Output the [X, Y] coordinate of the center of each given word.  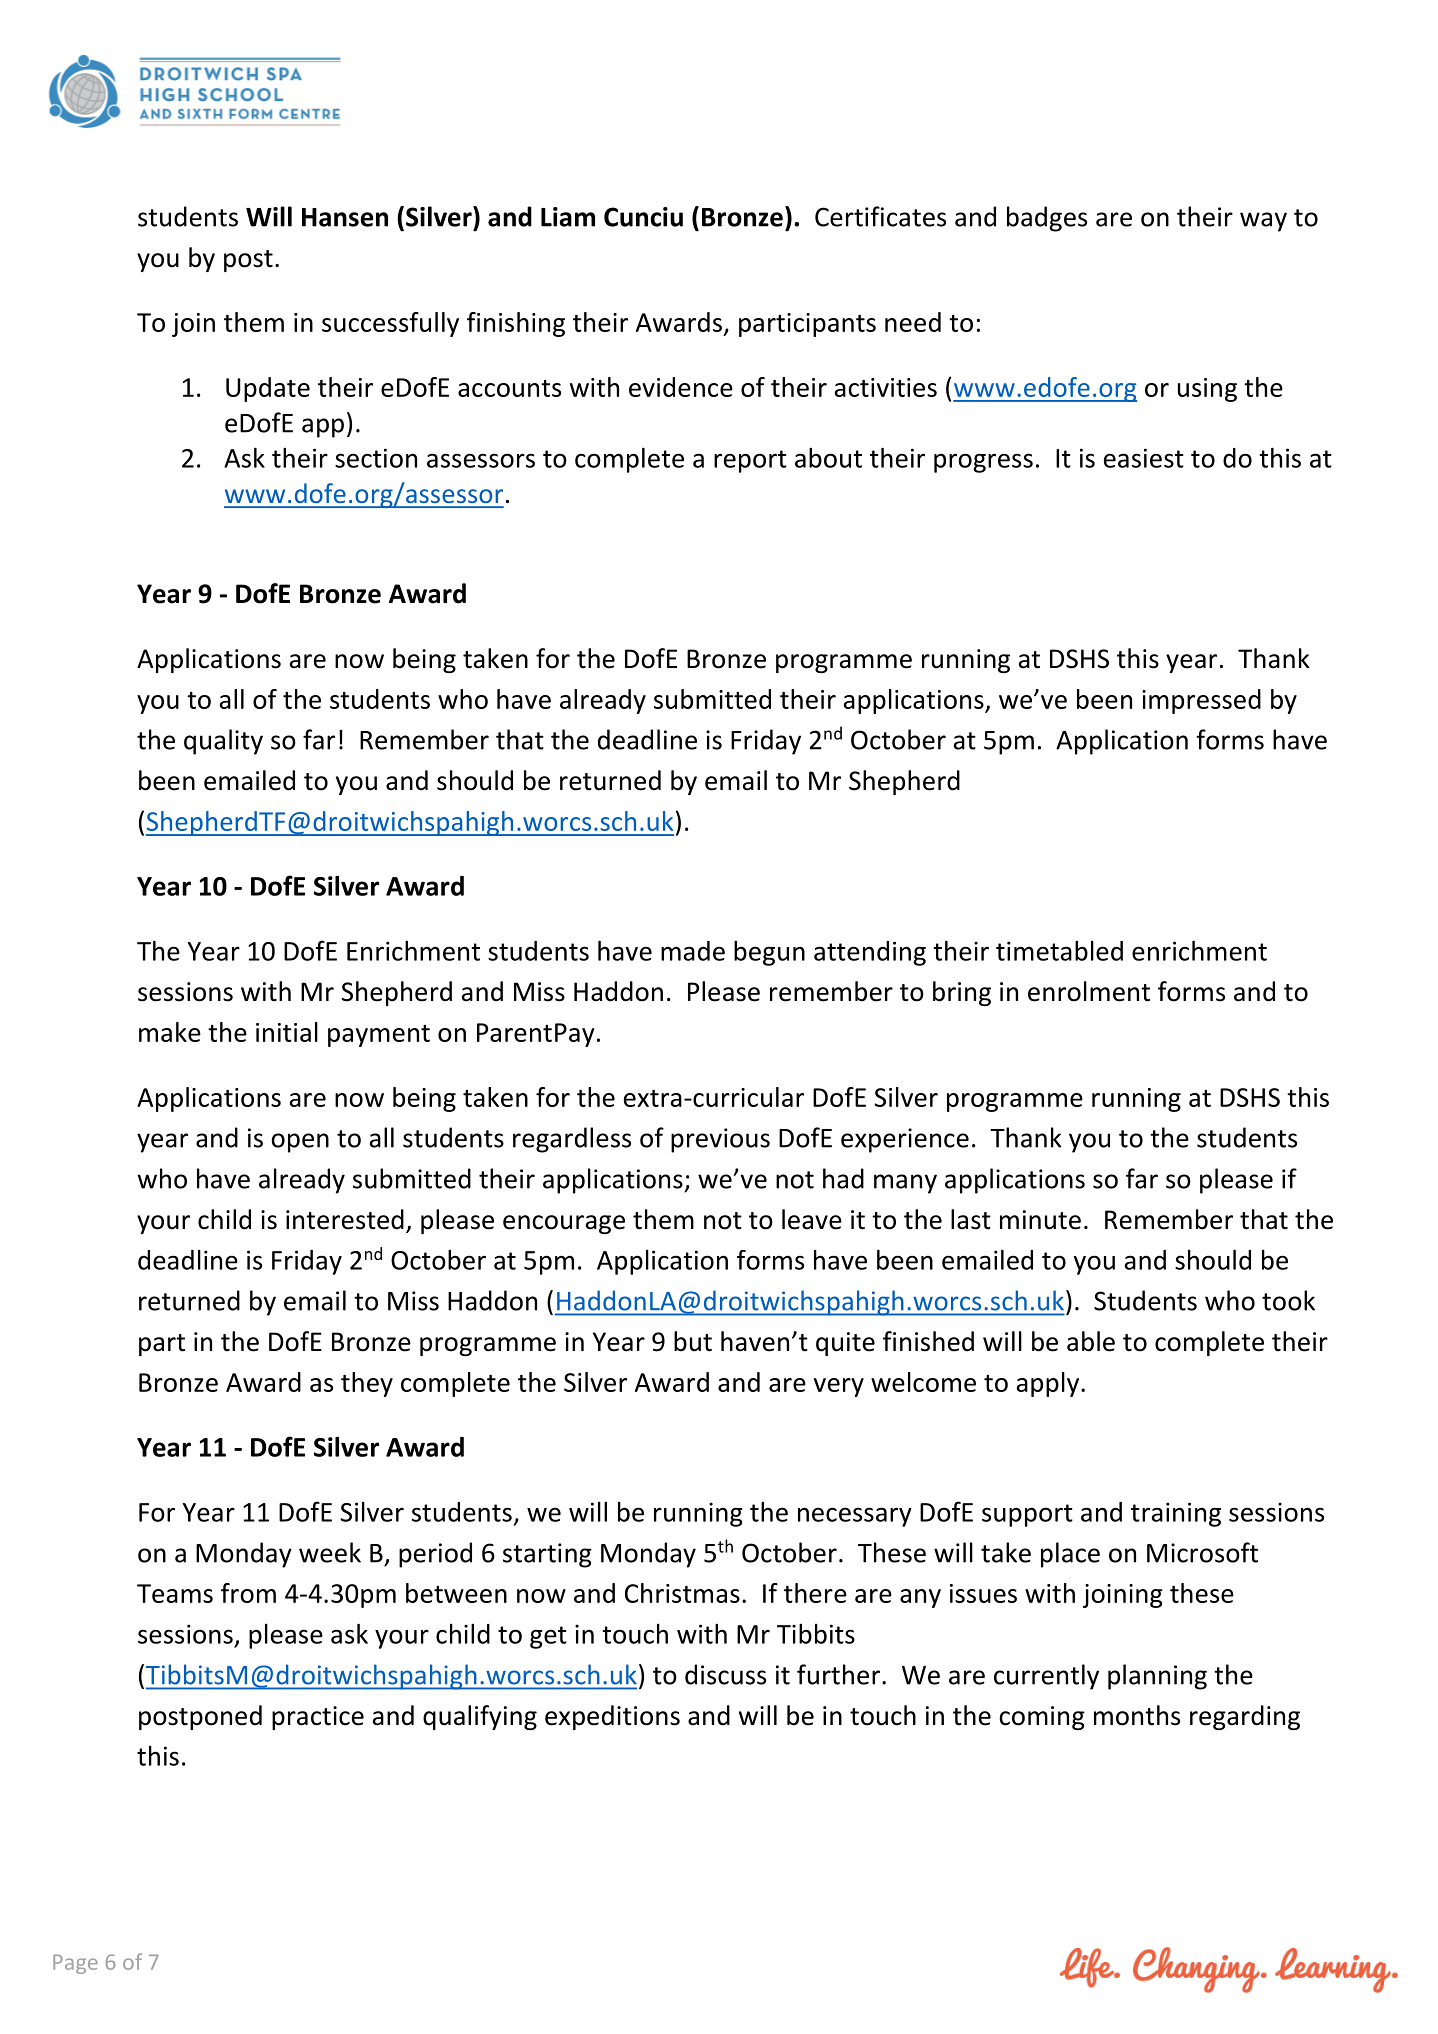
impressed [1201, 701]
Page [75, 1964]
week [330, 1552]
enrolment [1089, 991]
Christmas [682, 1593]
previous [720, 1140]
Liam [568, 217]
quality [223, 742]
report [750, 461]
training [1176, 1514]
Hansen [345, 217]
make [170, 1032]
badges [1047, 219]
